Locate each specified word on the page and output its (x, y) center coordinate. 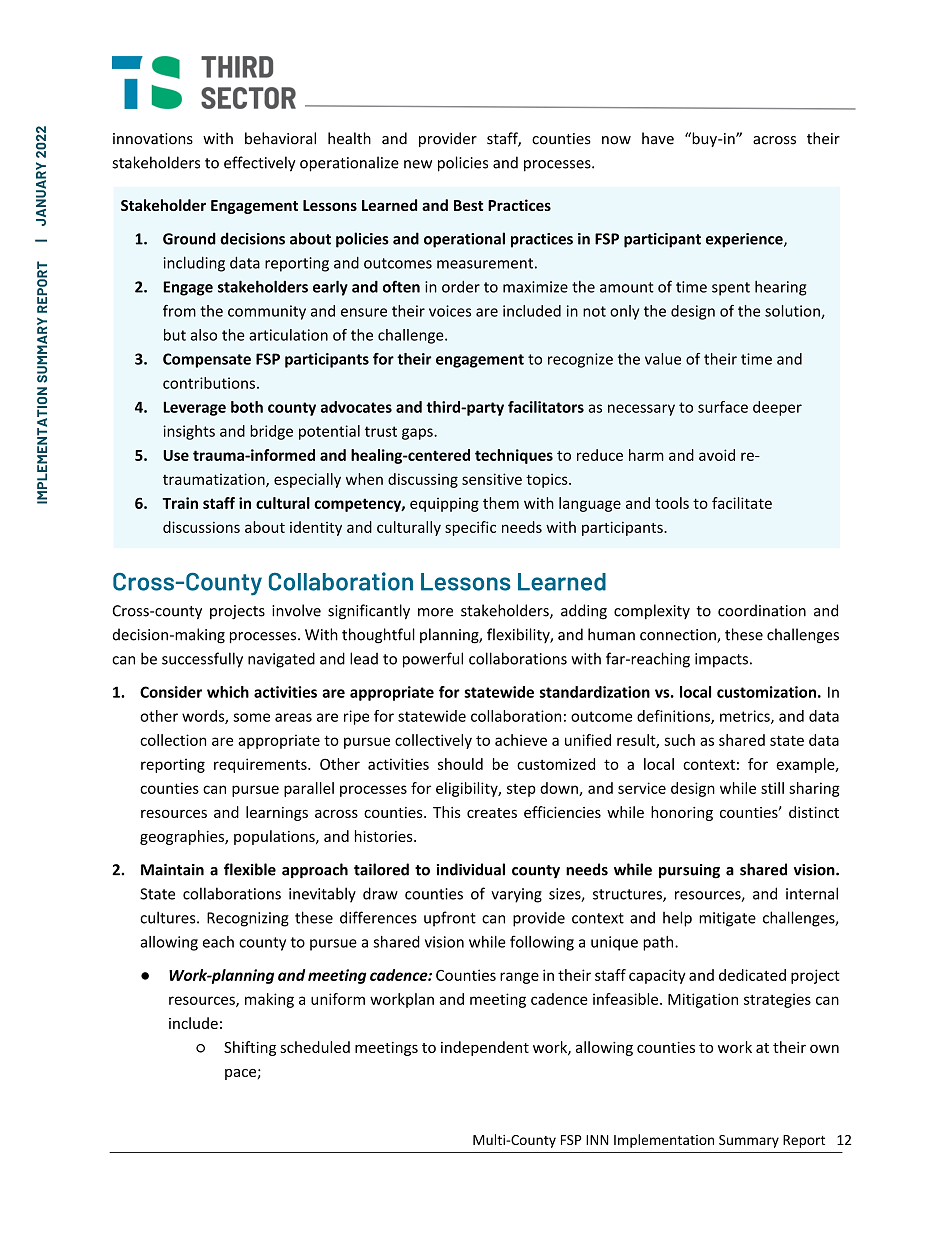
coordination (762, 610)
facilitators (546, 407)
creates (492, 813)
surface (723, 407)
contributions (209, 383)
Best (468, 205)
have (658, 138)
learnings (277, 813)
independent (485, 1048)
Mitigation (703, 1000)
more (435, 612)
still (772, 788)
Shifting (250, 1048)
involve (296, 610)
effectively (259, 164)
